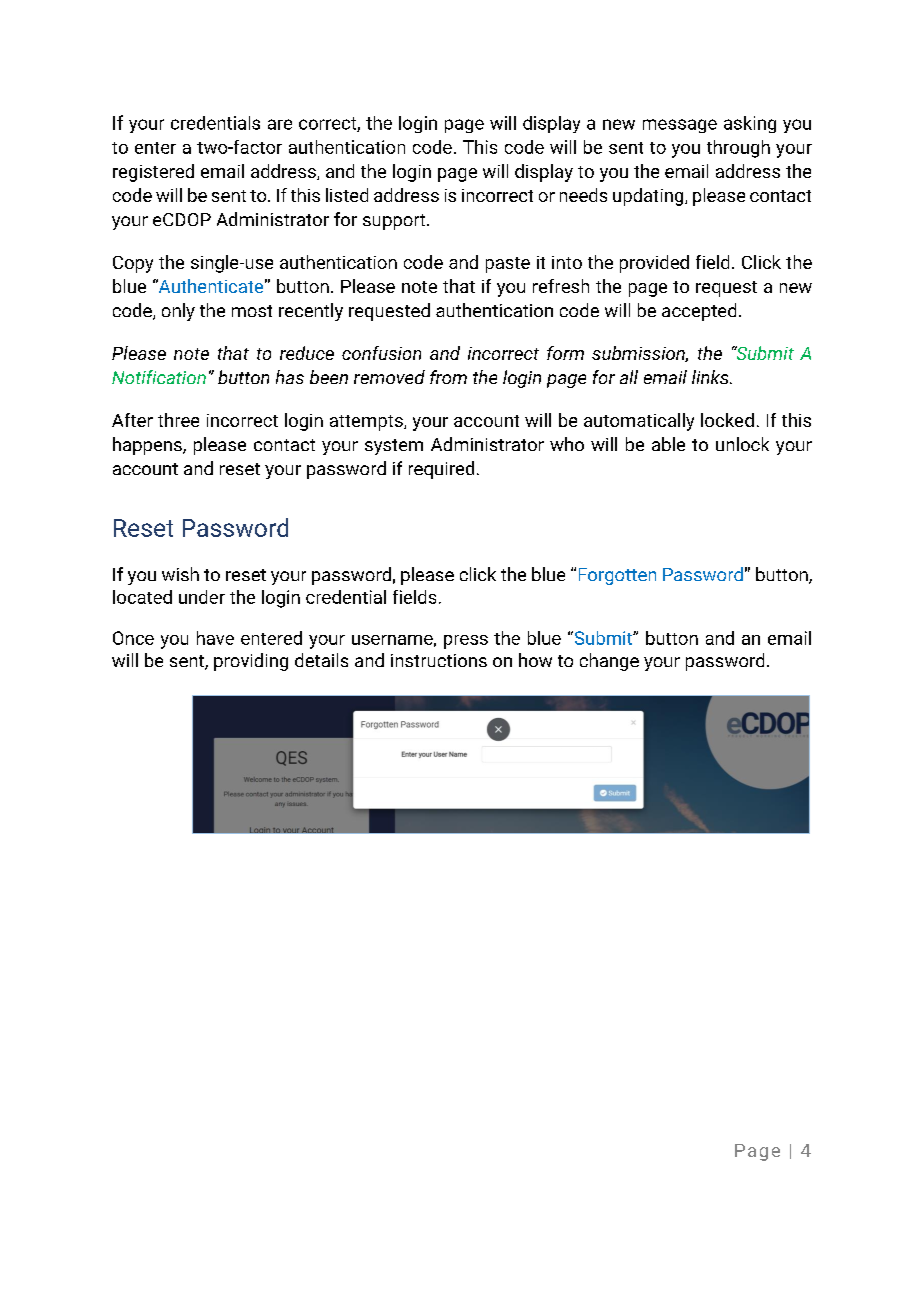 Image resolution: width=924 pixels, height=1308 pixels. I want to click on required, so click(441, 470).
